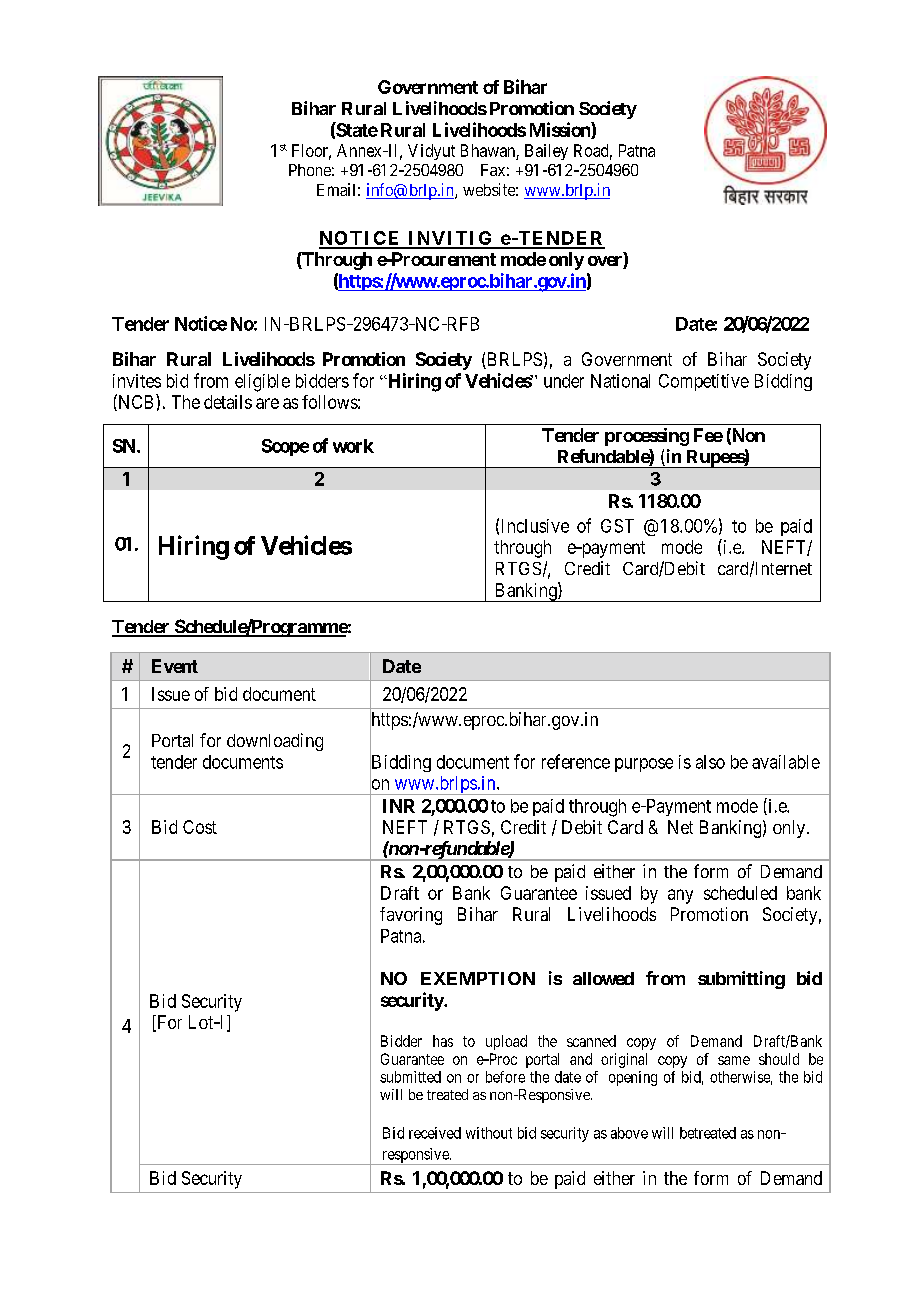  Describe the element at coordinates (175, 666) in the document. I see `Event` at that location.
